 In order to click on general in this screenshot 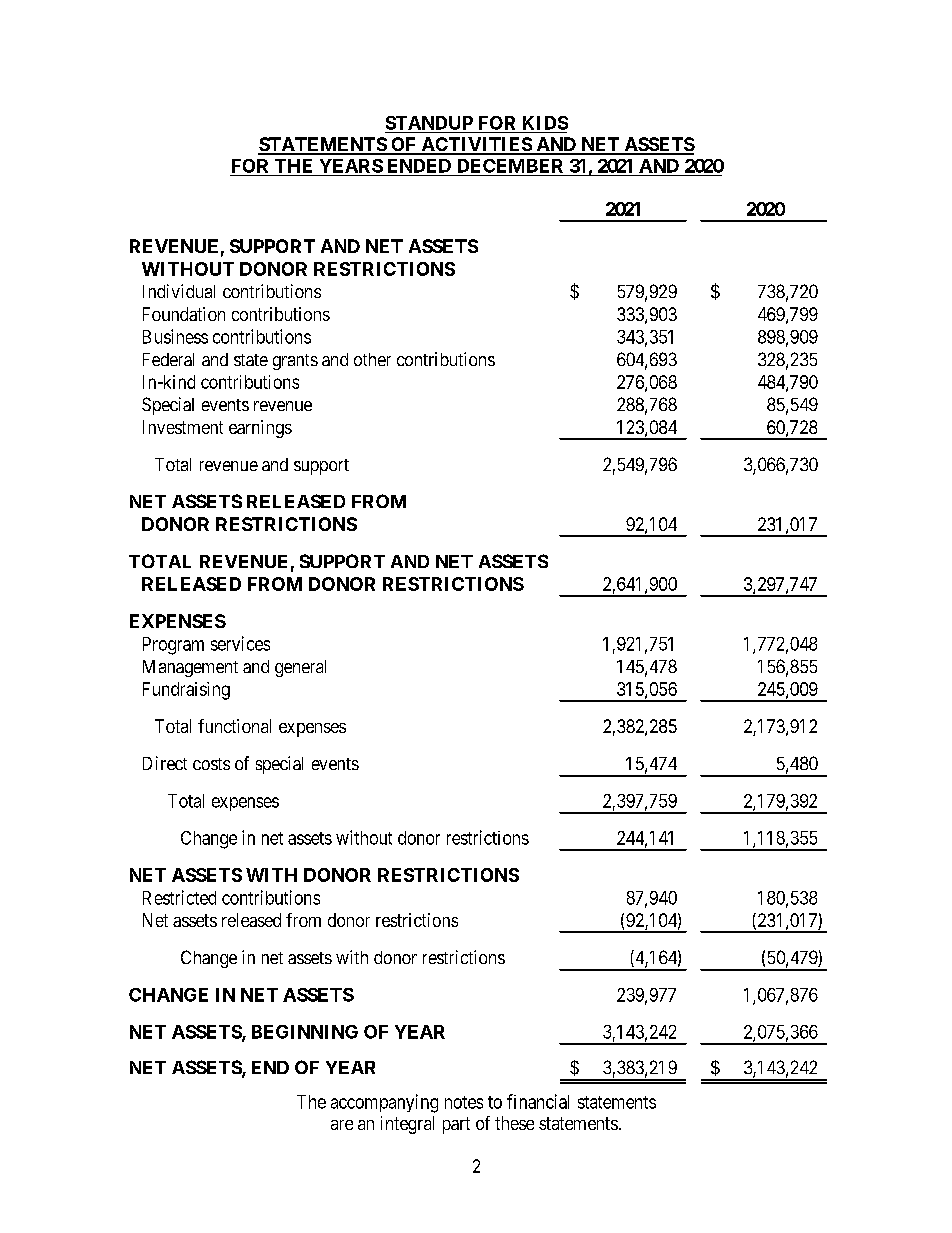, I will do `click(300, 668)`.
